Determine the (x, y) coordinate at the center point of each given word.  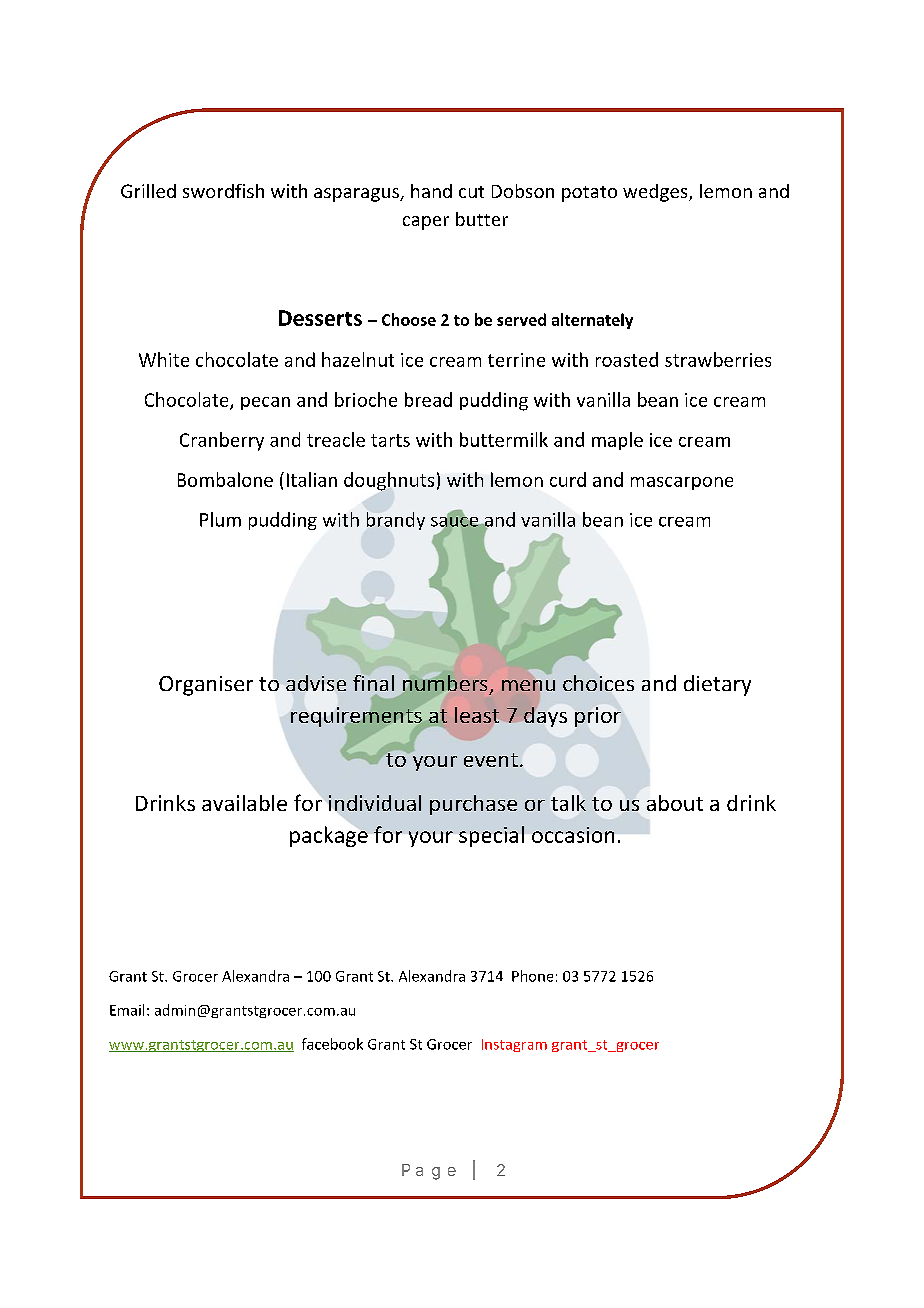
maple (617, 441)
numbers (445, 683)
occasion (573, 835)
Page (429, 1172)
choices (598, 683)
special (491, 836)
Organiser (206, 686)
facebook (332, 1044)
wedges (656, 193)
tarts (390, 440)
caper (426, 223)
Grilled (148, 191)
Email (127, 1010)
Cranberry (222, 441)
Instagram (514, 1045)
